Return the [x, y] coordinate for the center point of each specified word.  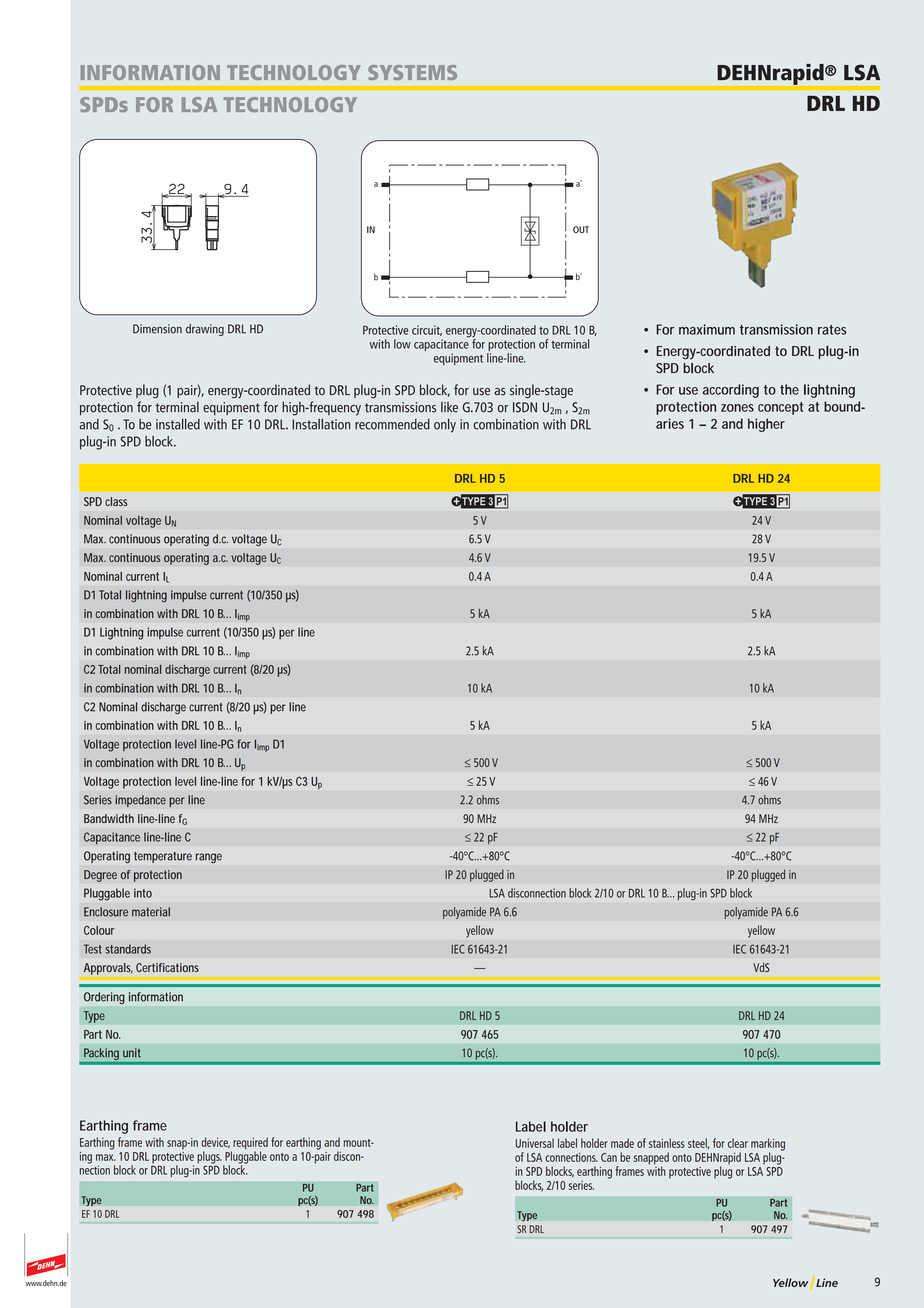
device [215, 1142]
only [445, 425]
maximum [707, 329]
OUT [581, 229]
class [116, 501]
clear [738, 1143]
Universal [535, 1143]
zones [737, 408]
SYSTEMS [412, 72]
